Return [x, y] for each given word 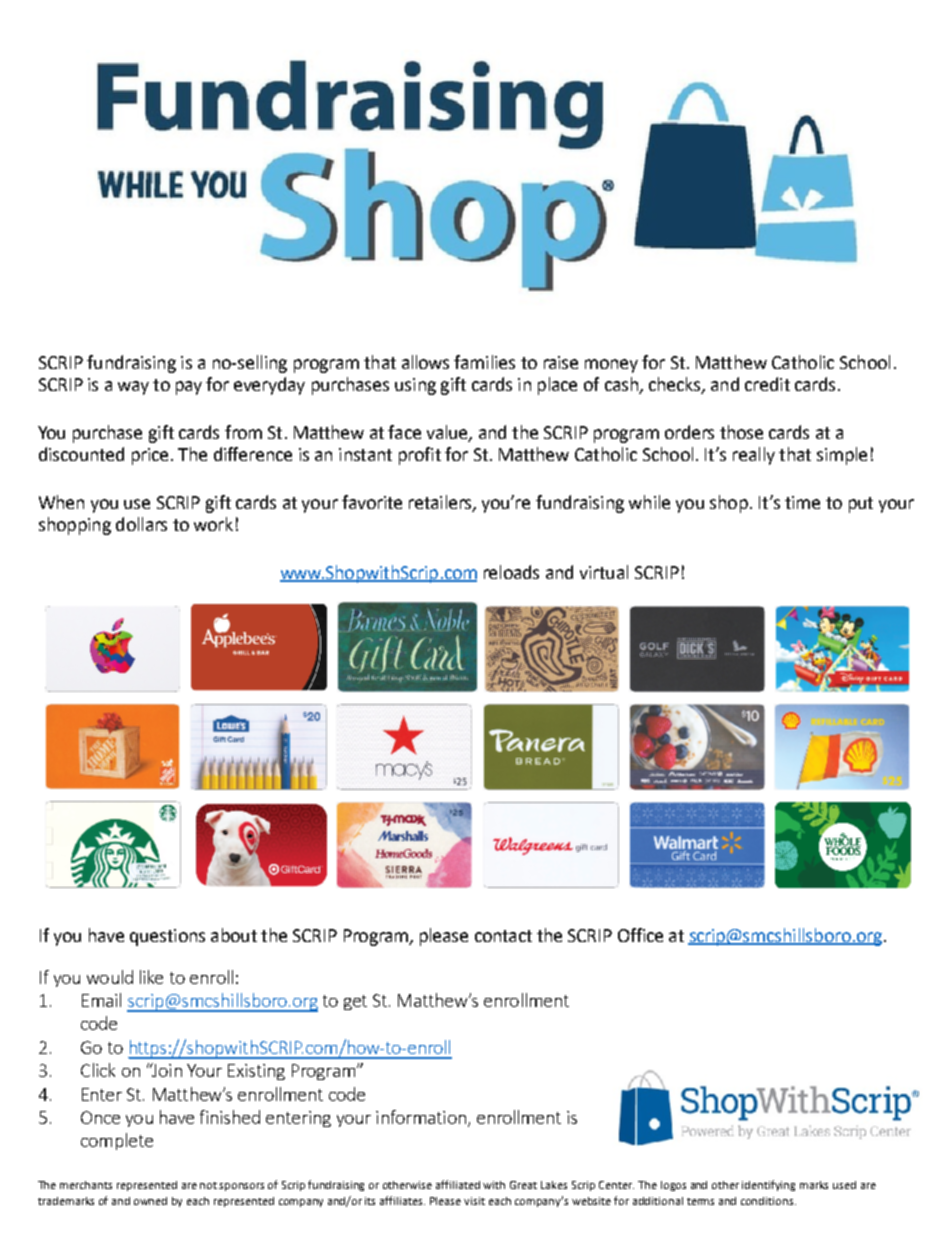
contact [503, 936]
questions [167, 937]
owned [150, 1201]
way [133, 388]
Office [640, 935]
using [415, 386]
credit [767, 384]
